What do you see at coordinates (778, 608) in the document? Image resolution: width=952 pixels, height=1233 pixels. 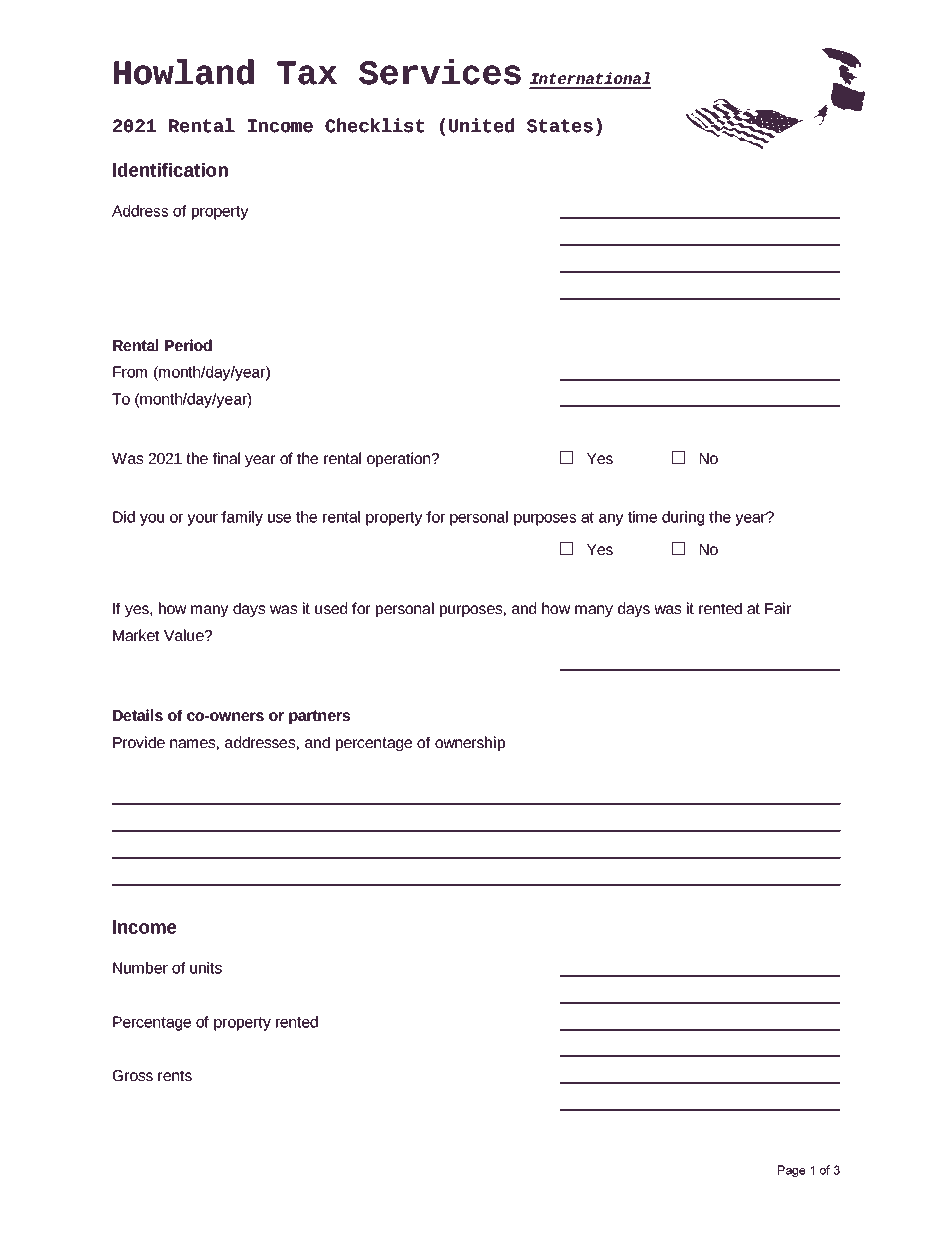 I see `Fair` at bounding box center [778, 608].
